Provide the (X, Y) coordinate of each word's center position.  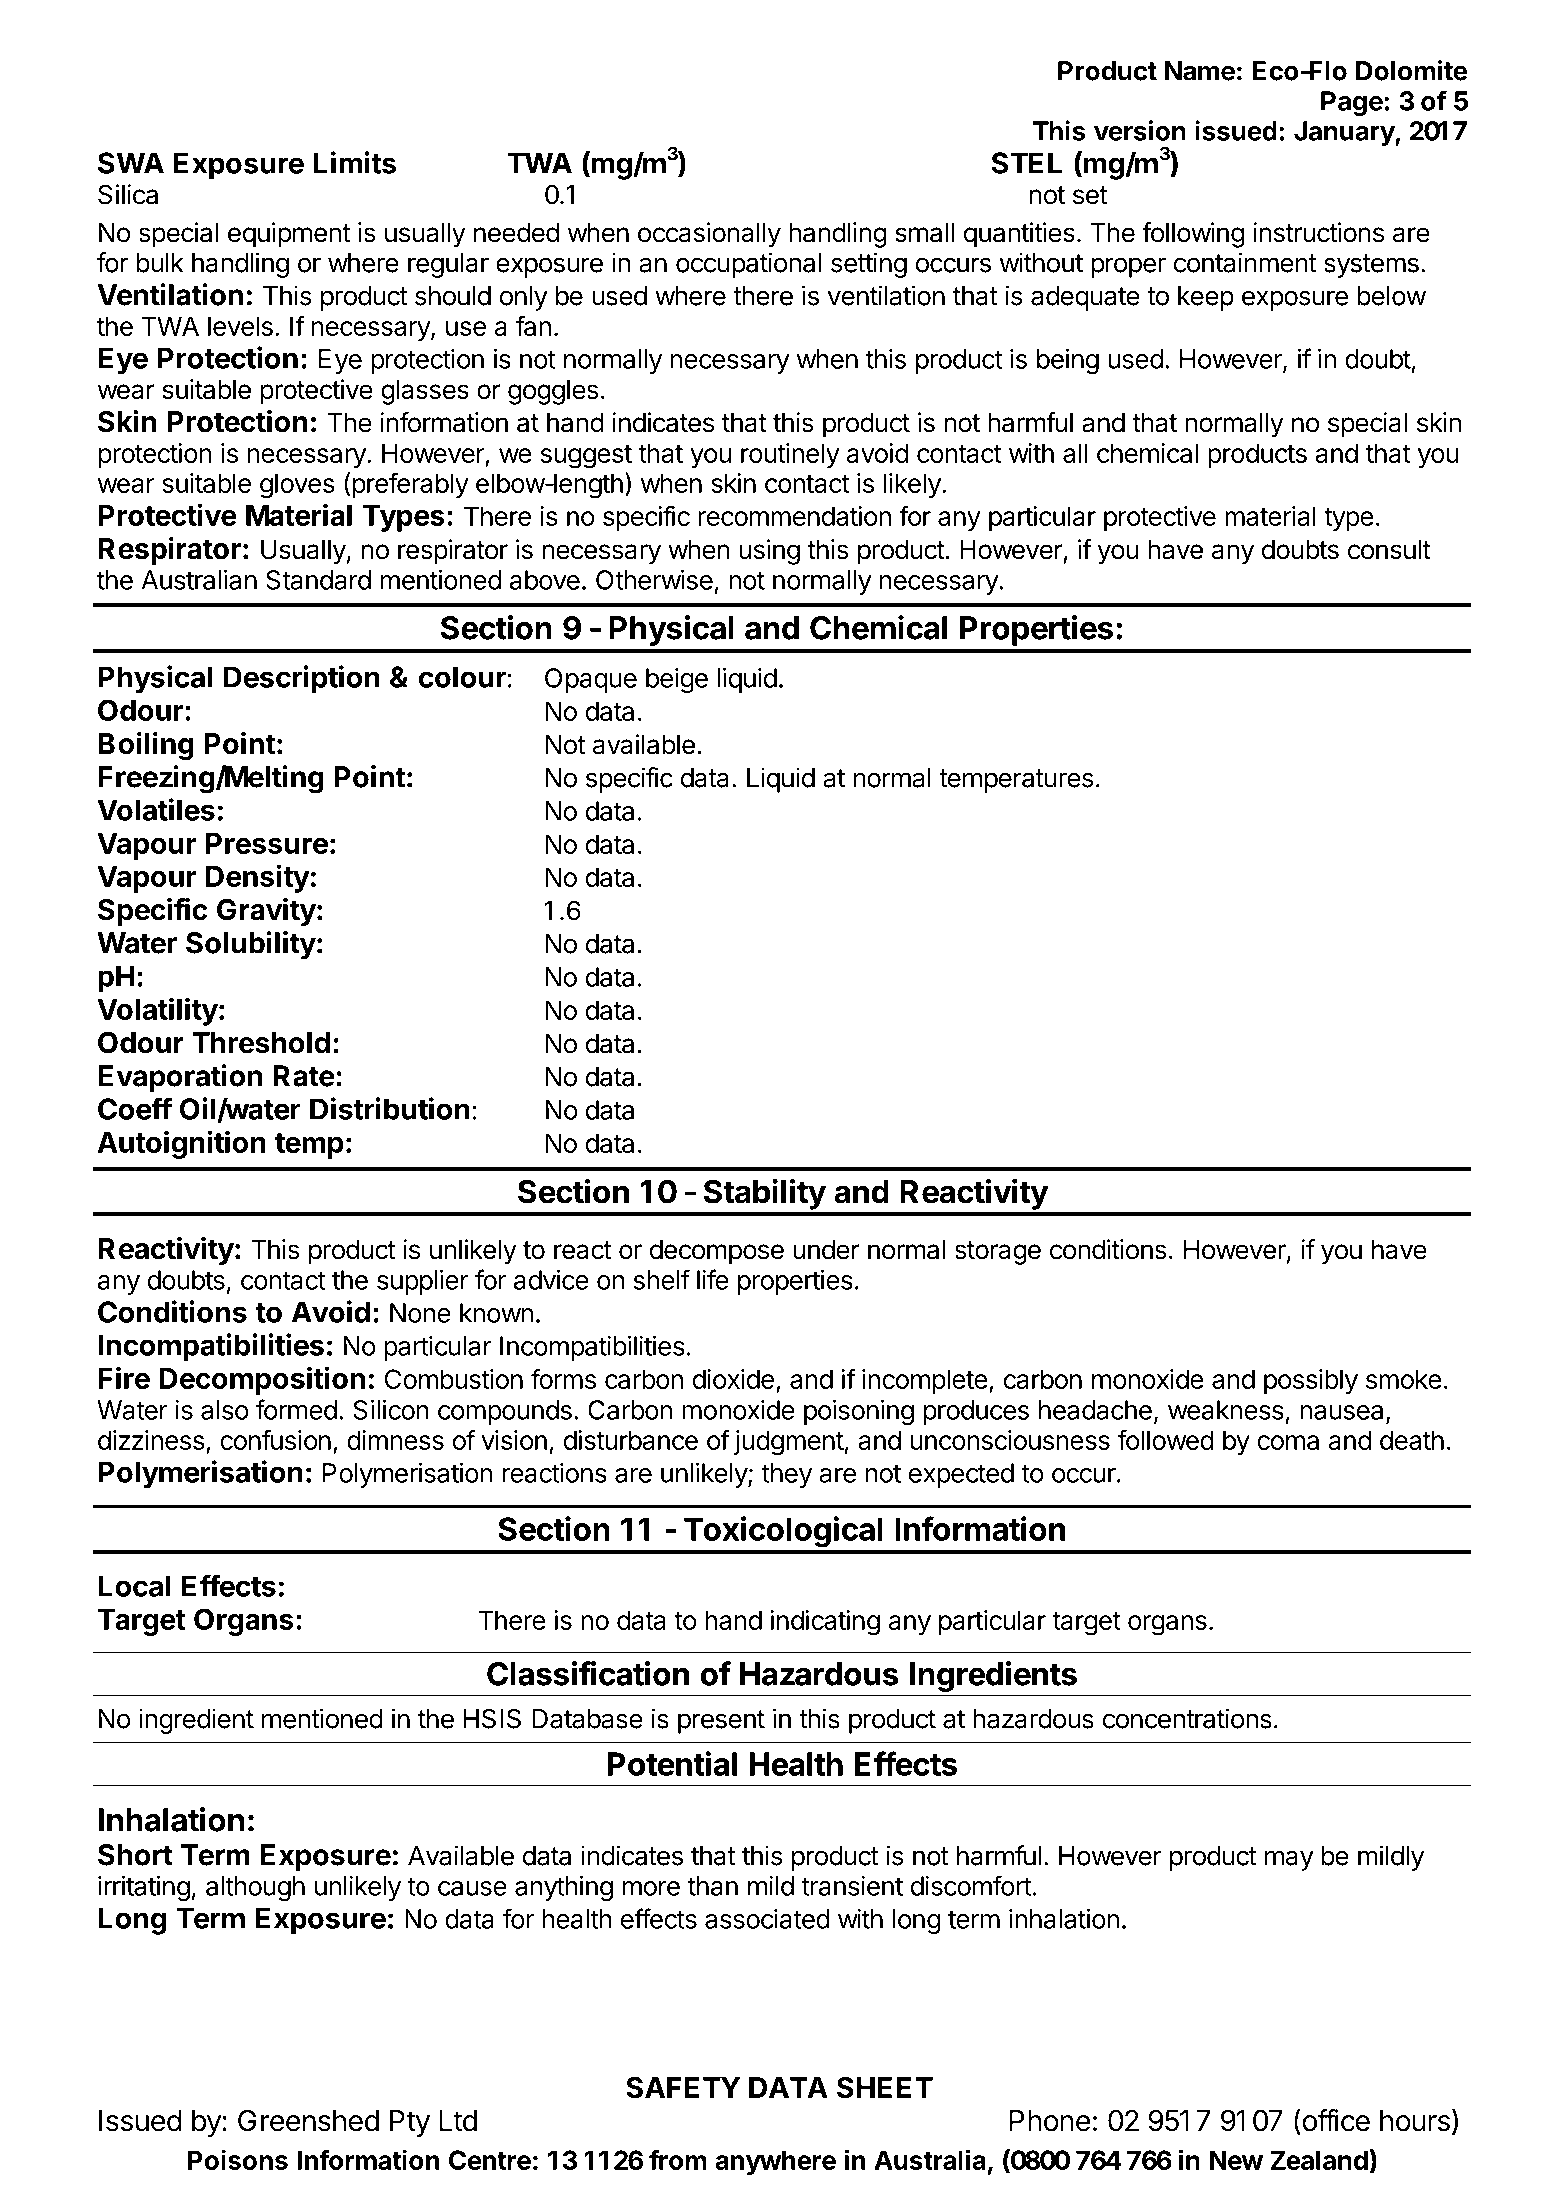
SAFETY (683, 2087)
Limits (355, 162)
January (1345, 133)
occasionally (709, 235)
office (1335, 2120)
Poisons (238, 2159)
